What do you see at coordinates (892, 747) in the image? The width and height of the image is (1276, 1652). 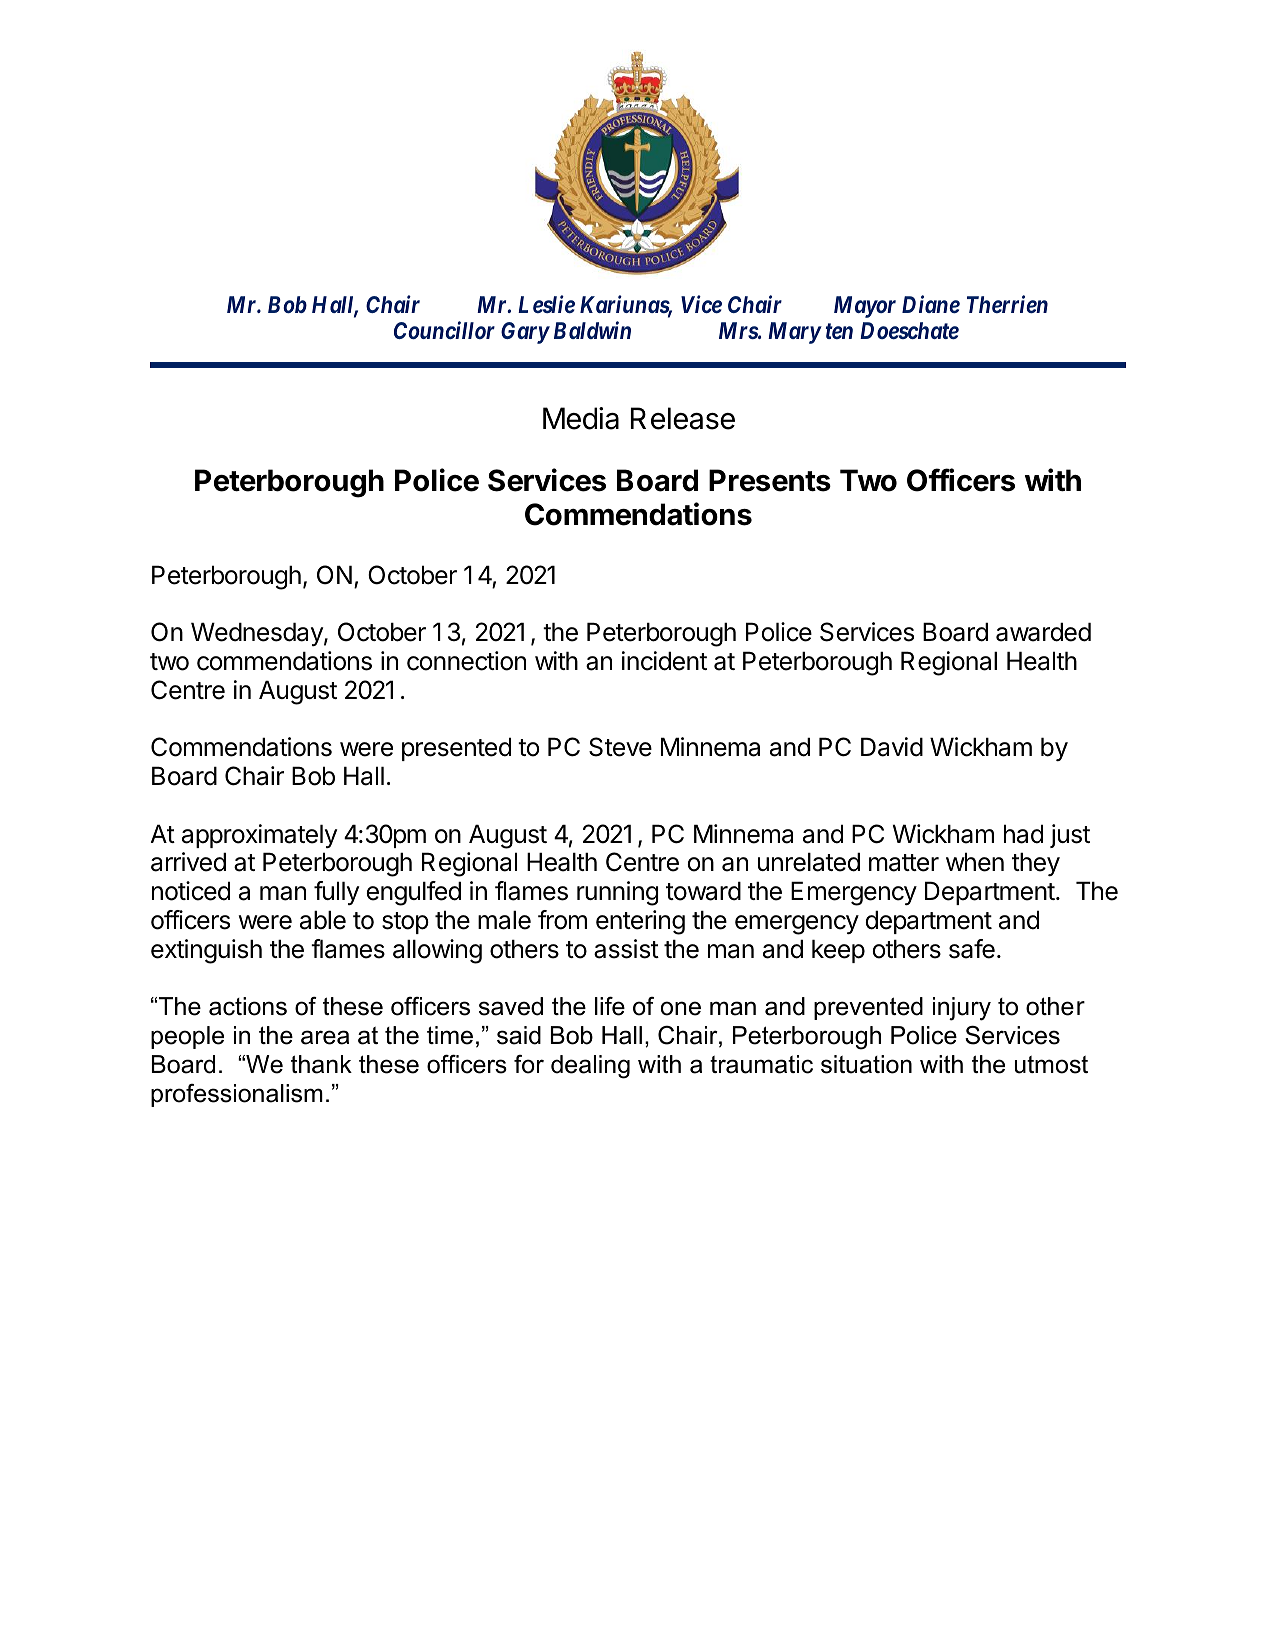 I see `David` at bounding box center [892, 747].
